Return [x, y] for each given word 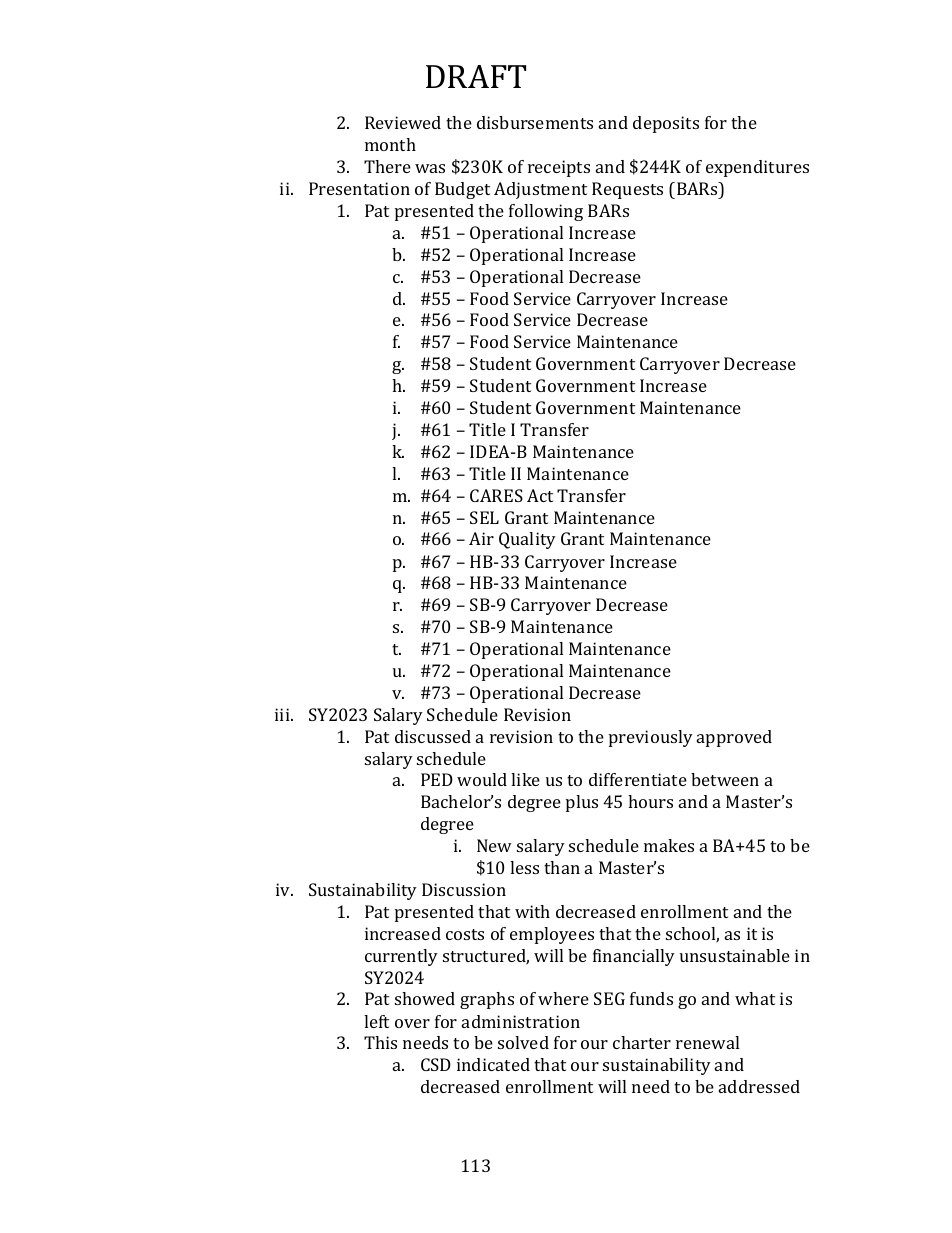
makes [669, 845]
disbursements [535, 122]
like [525, 779]
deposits [666, 124]
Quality [527, 540]
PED [437, 779]
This [380, 1042]
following [546, 212]
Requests [627, 190]
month [390, 144]
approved [734, 738]
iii [283, 714]
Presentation [359, 188]
